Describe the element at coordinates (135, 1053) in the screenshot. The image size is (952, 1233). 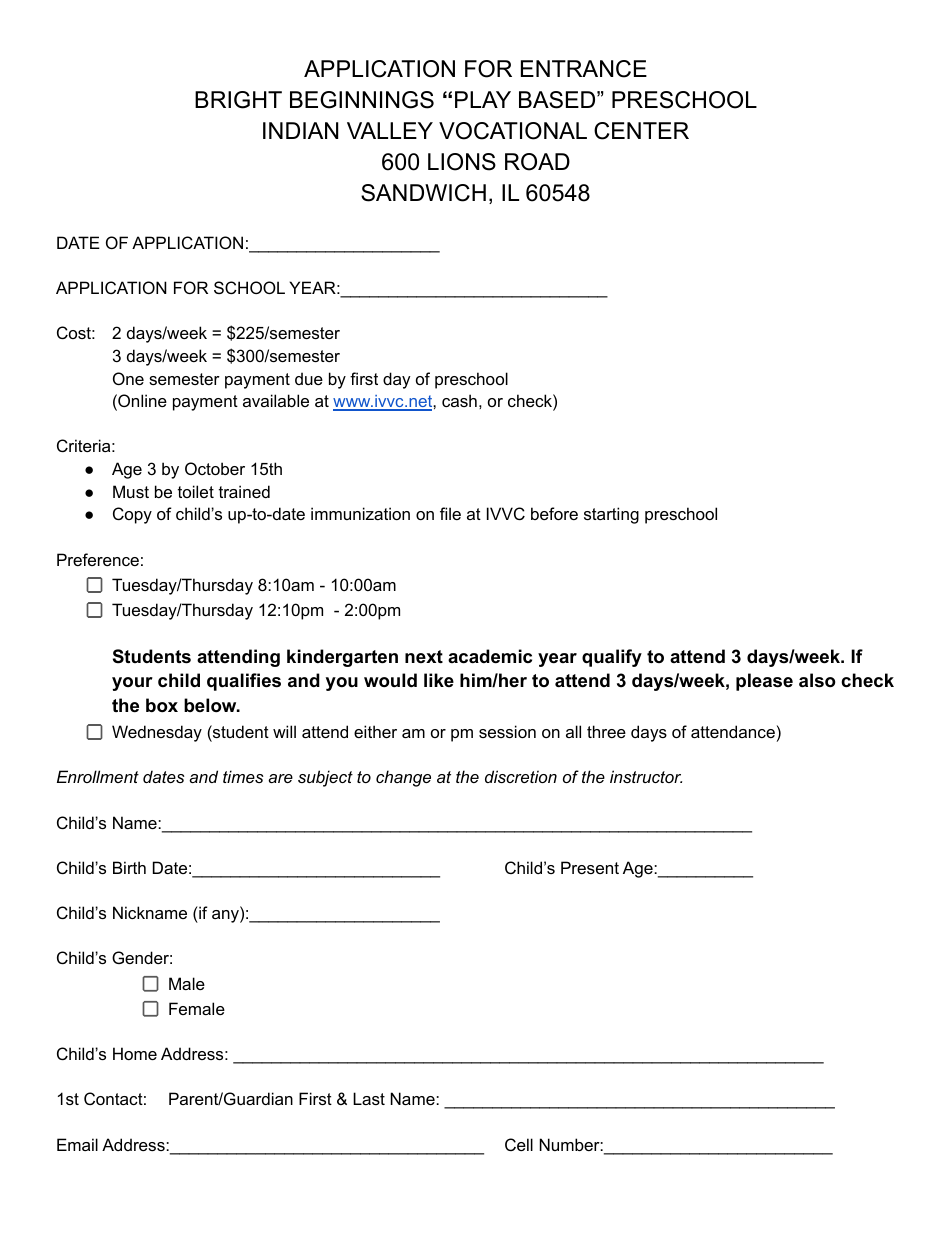
I see `Home` at that location.
